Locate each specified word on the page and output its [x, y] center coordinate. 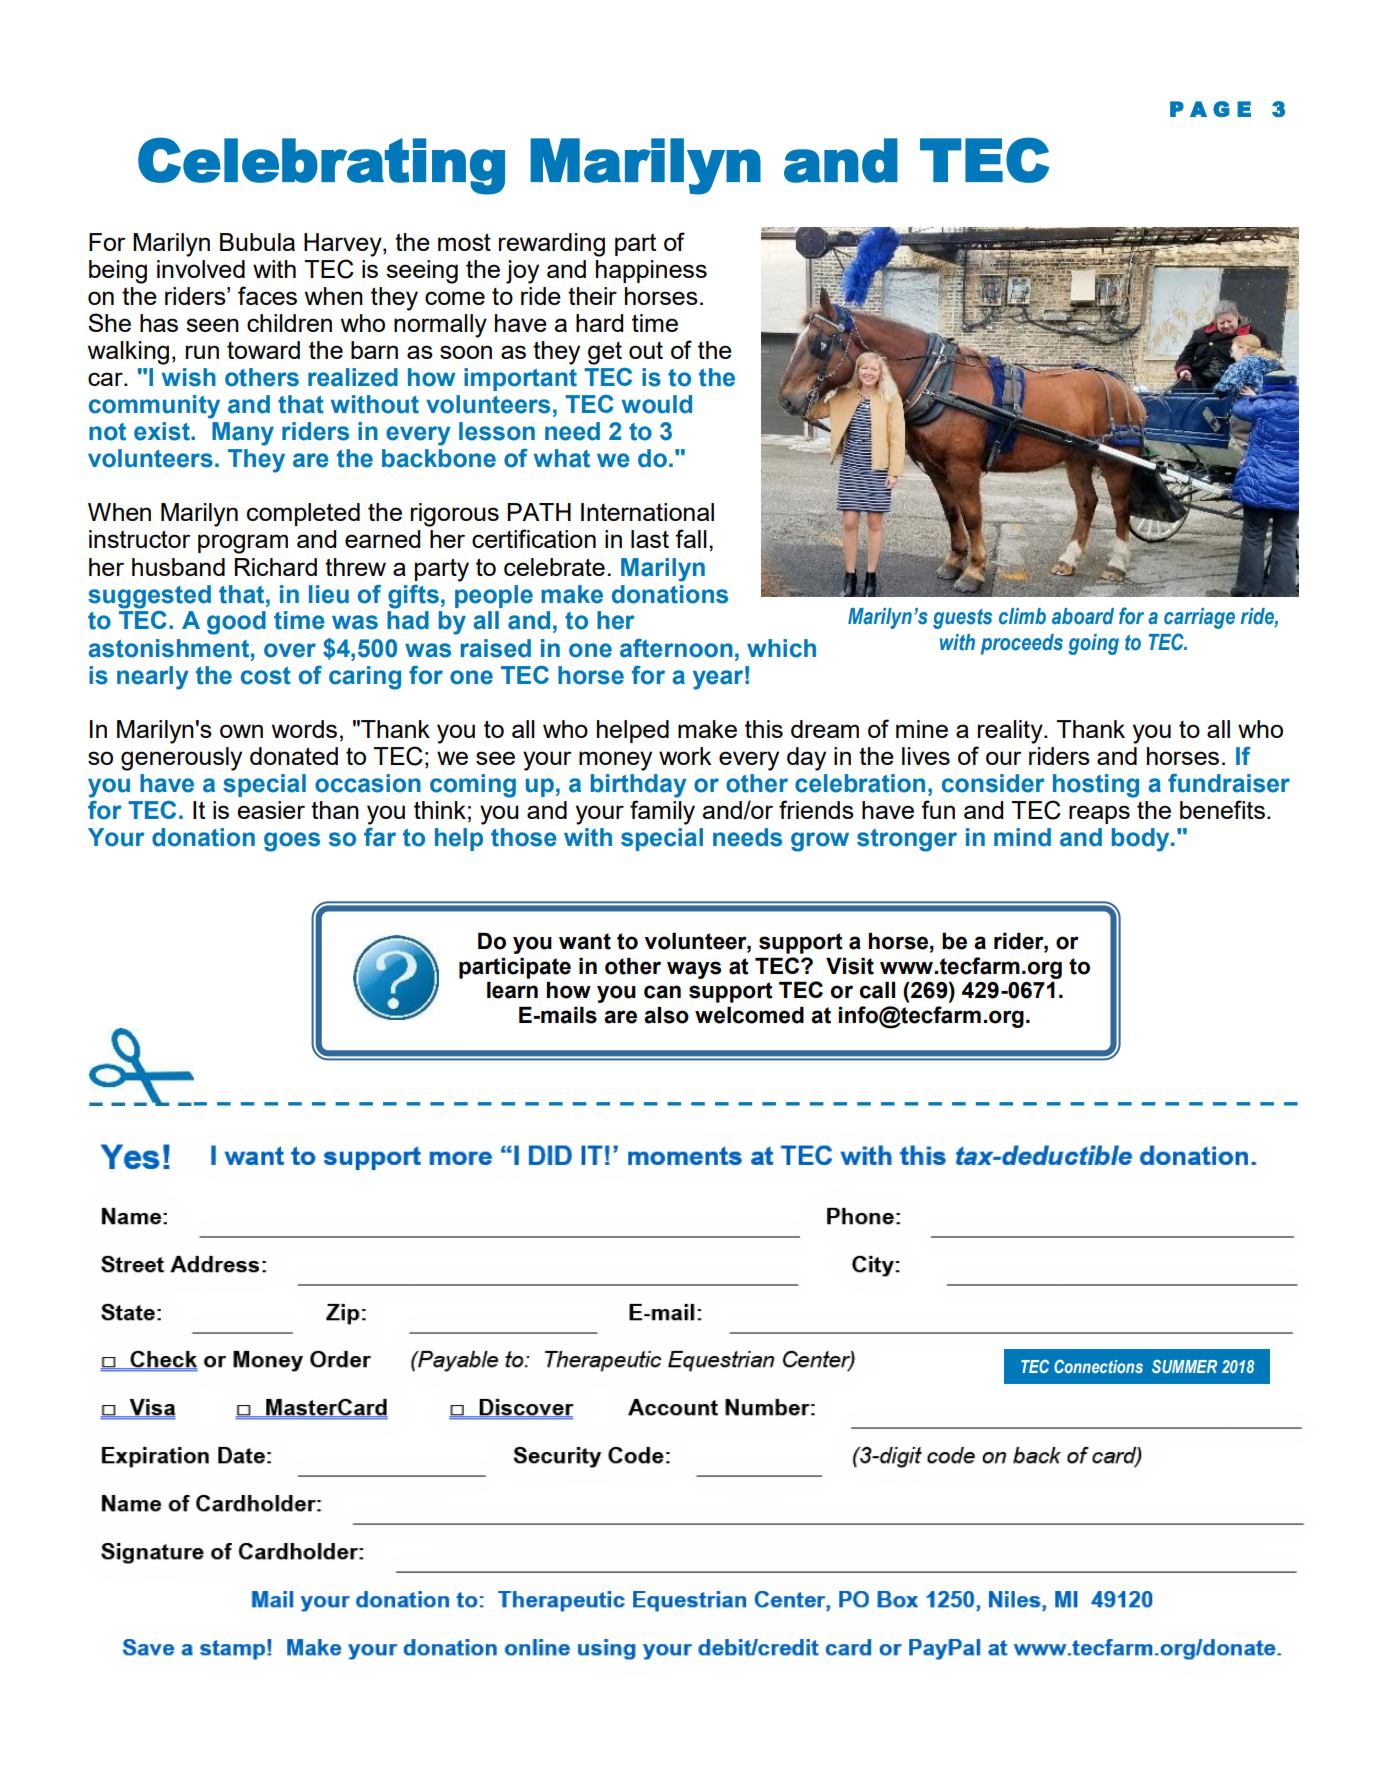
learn [512, 990]
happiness [651, 271]
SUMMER [1184, 1366]
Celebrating [321, 166]
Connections [1098, 1366]
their [592, 296]
